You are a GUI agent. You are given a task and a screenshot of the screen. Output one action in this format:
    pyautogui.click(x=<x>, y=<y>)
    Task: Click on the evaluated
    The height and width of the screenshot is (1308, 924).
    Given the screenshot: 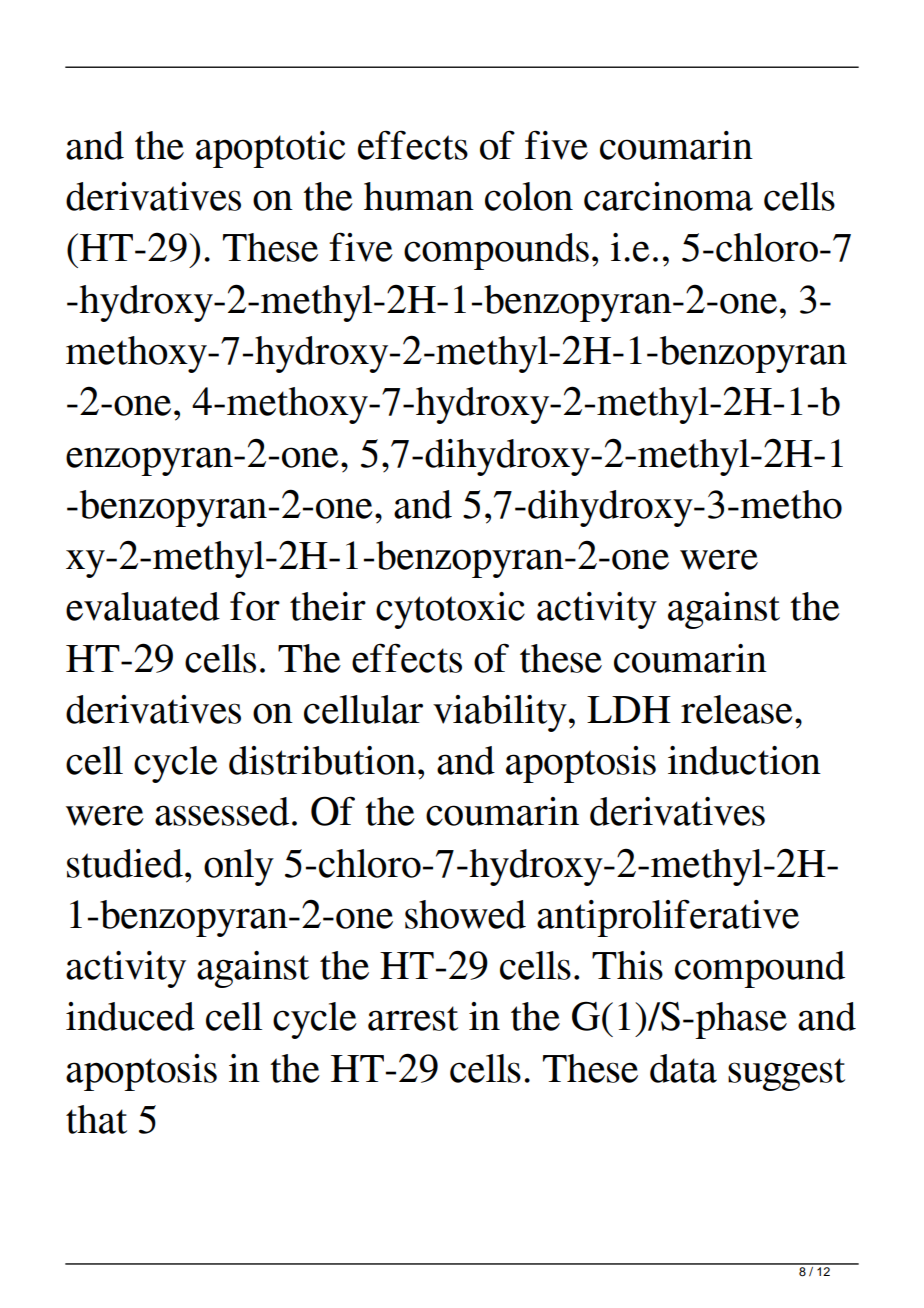 What is the action you would take?
    pyautogui.click(x=143, y=606)
